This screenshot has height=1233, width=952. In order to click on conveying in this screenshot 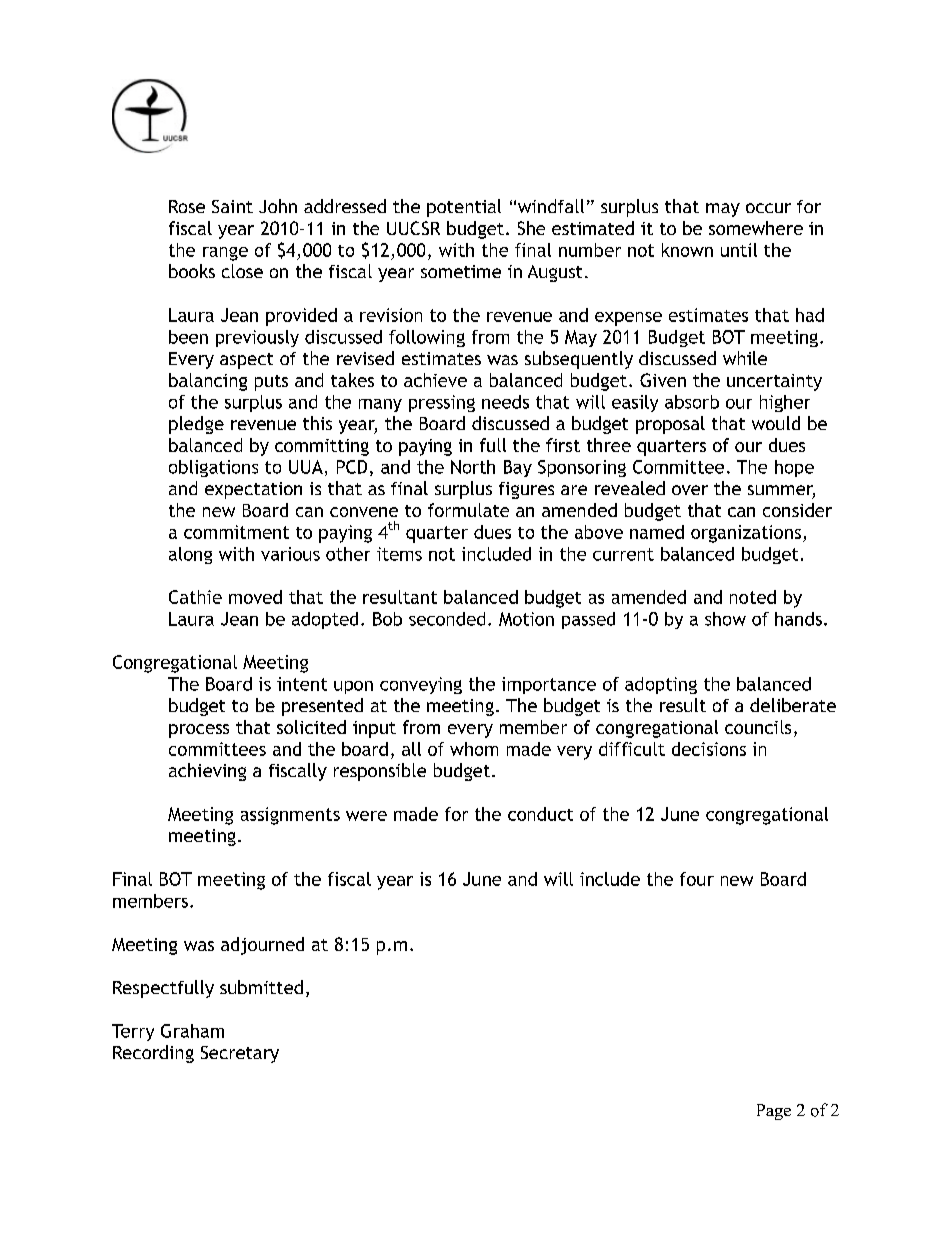, I will do `click(421, 685)`.
